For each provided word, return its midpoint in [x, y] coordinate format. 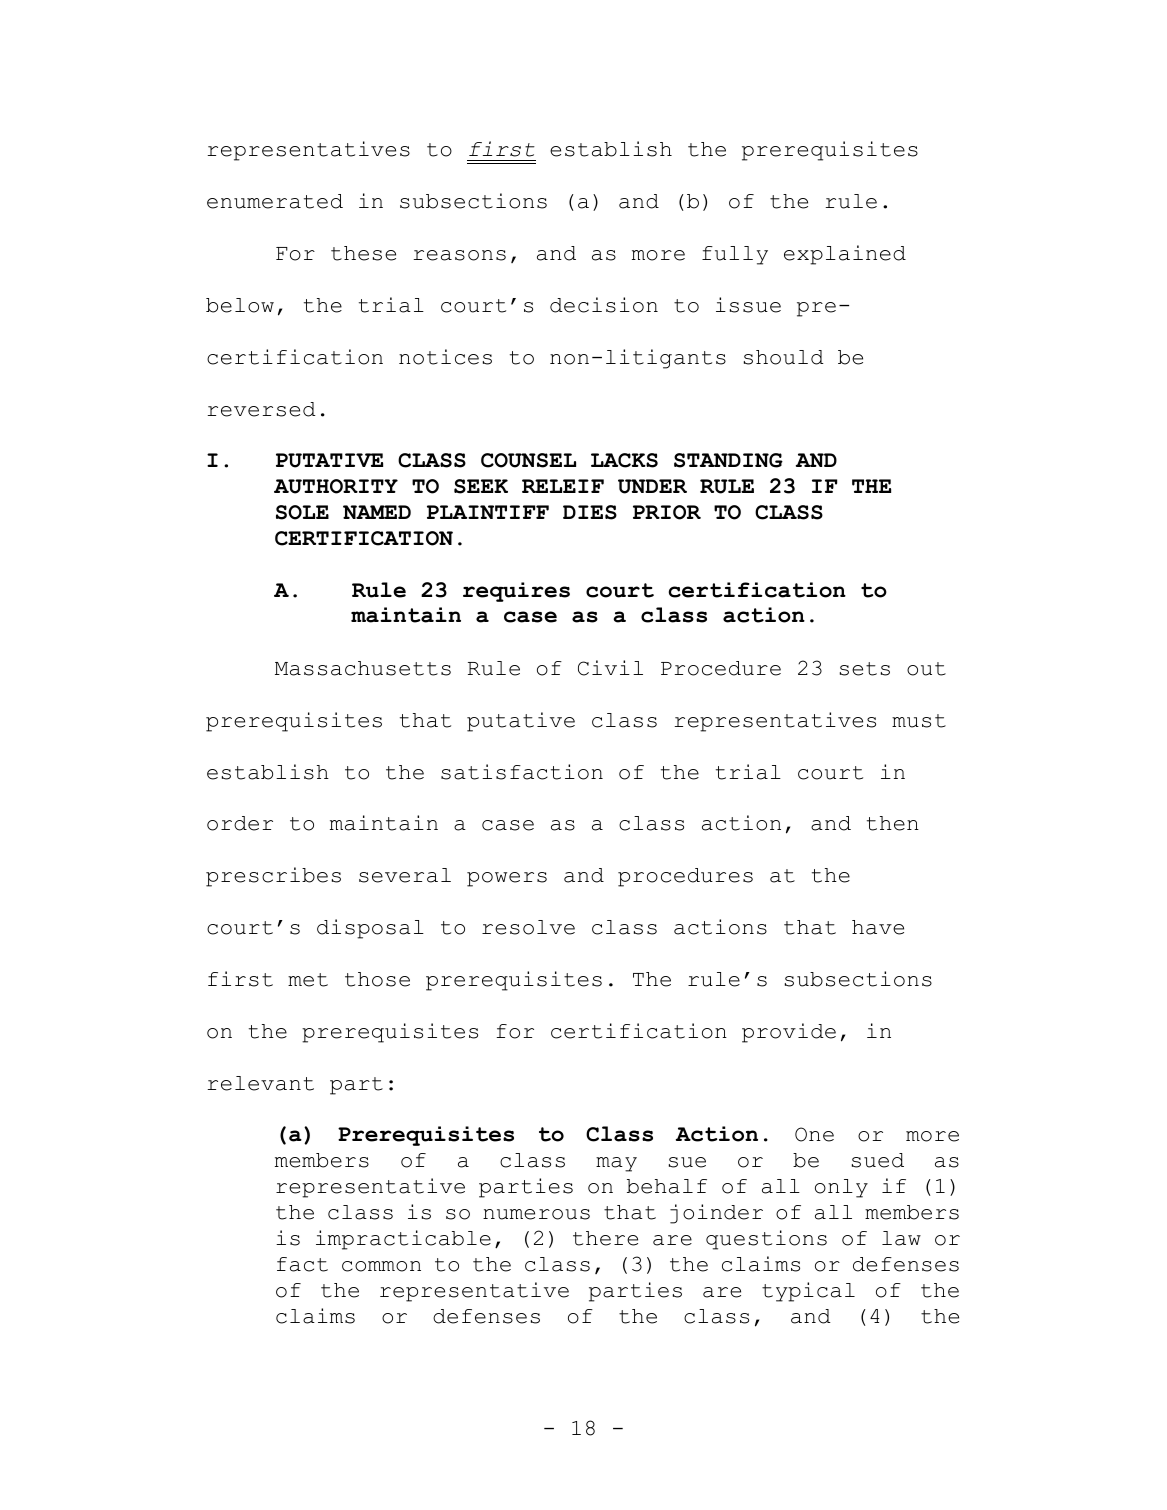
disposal [370, 929]
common [381, 1266]
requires [516, 592]
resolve [528, 927]
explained [845, 255]
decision [604, 305]
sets [865, 669]
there [605, 1238]
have [878, 927]
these [363, 253]
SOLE [302, 512]
